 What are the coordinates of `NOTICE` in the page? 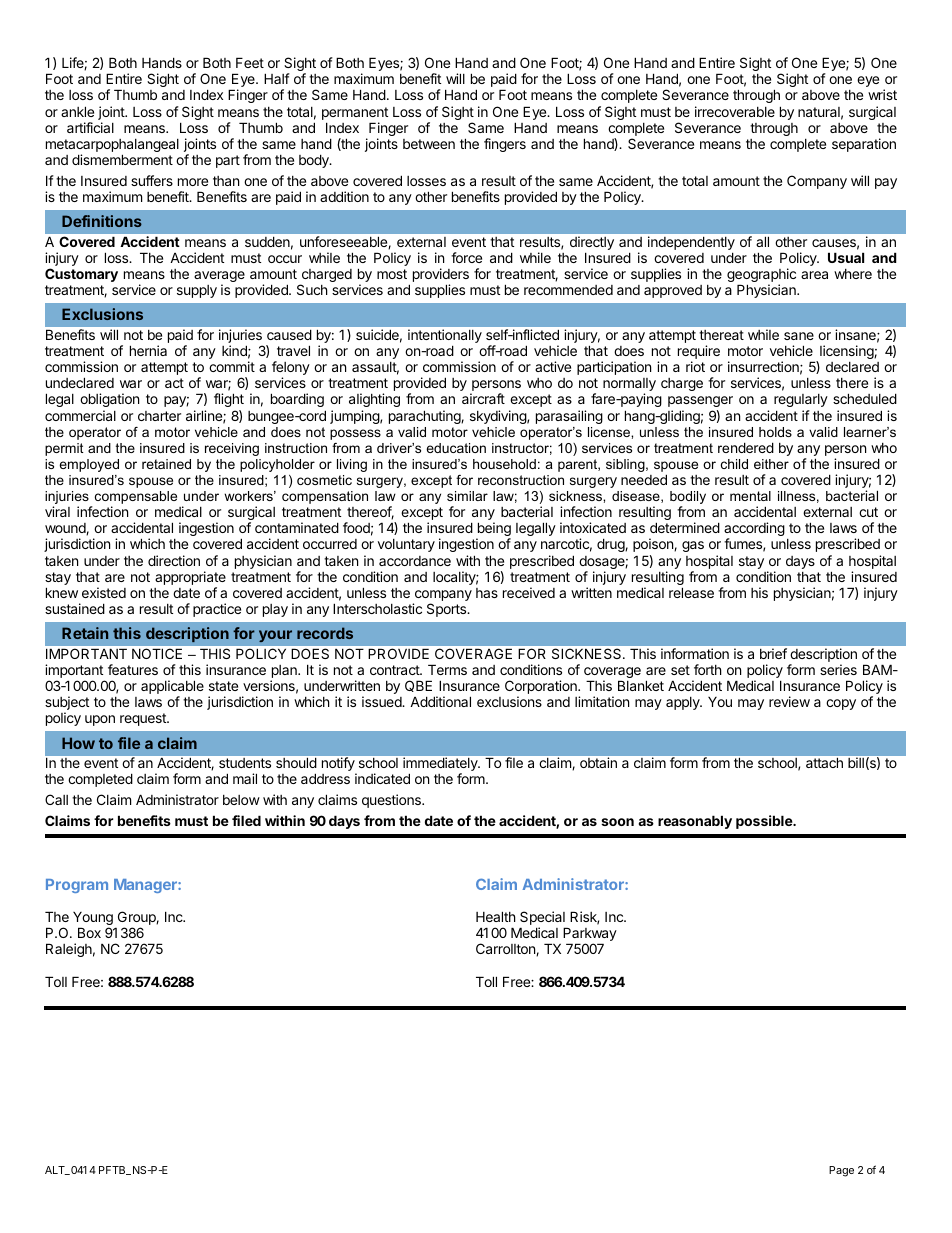 It's located at (157, 653).
